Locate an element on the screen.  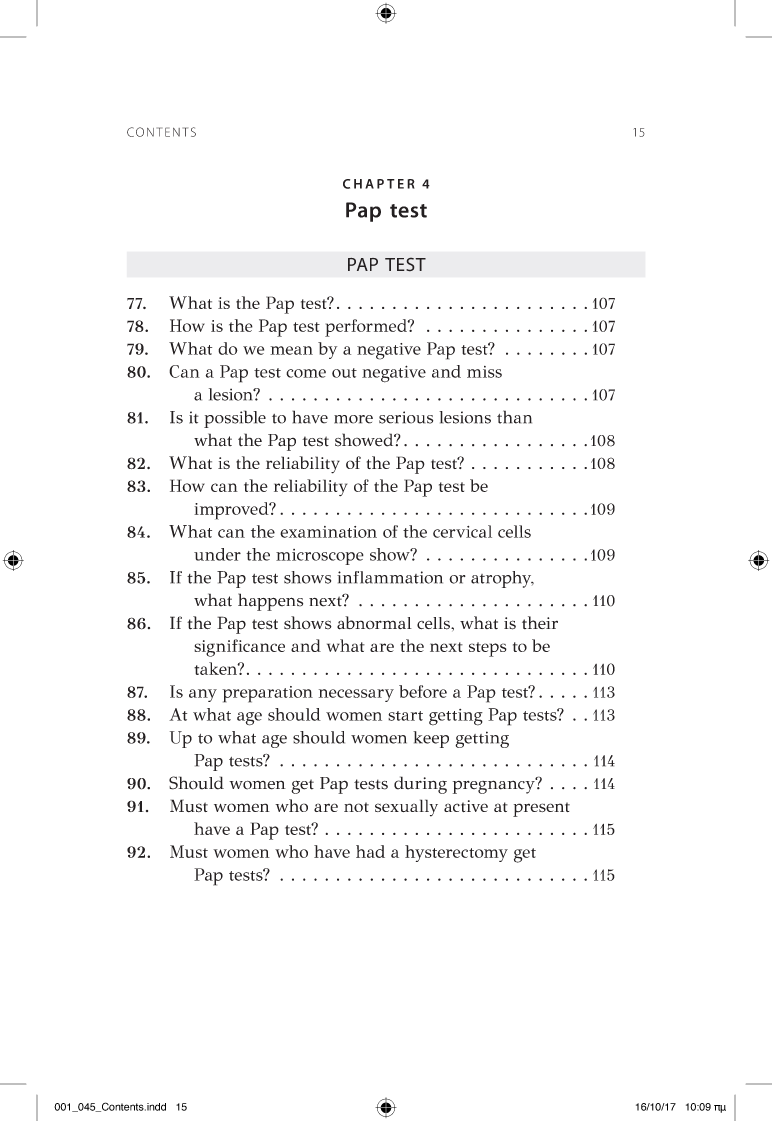
examination is located at coordinates (328, 532).
